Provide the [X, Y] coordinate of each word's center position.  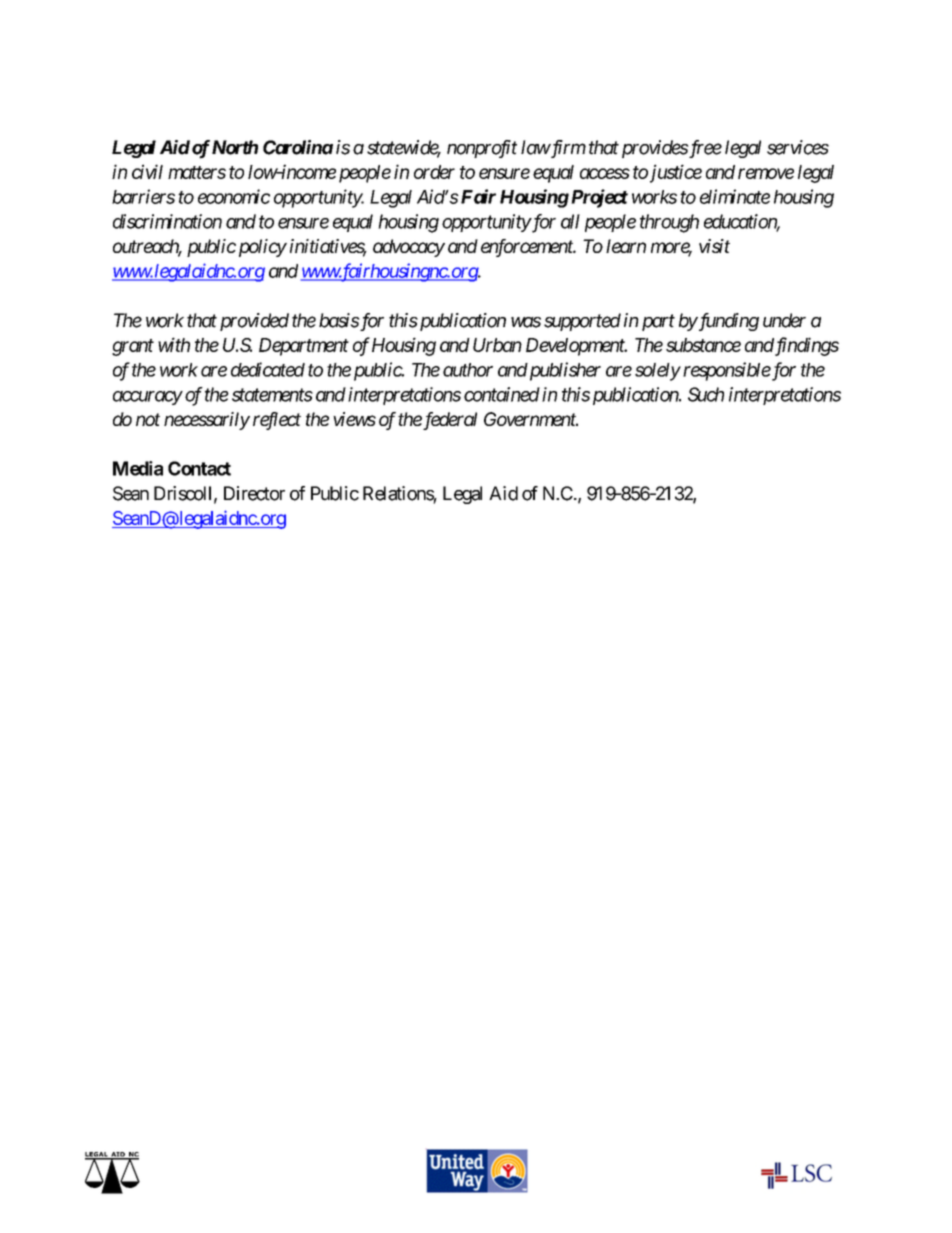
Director [254, 493]
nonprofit [482, 149]
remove [766, 173]
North [235, 147]
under [784, 320]
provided [254, 322]
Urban [497, 345]
